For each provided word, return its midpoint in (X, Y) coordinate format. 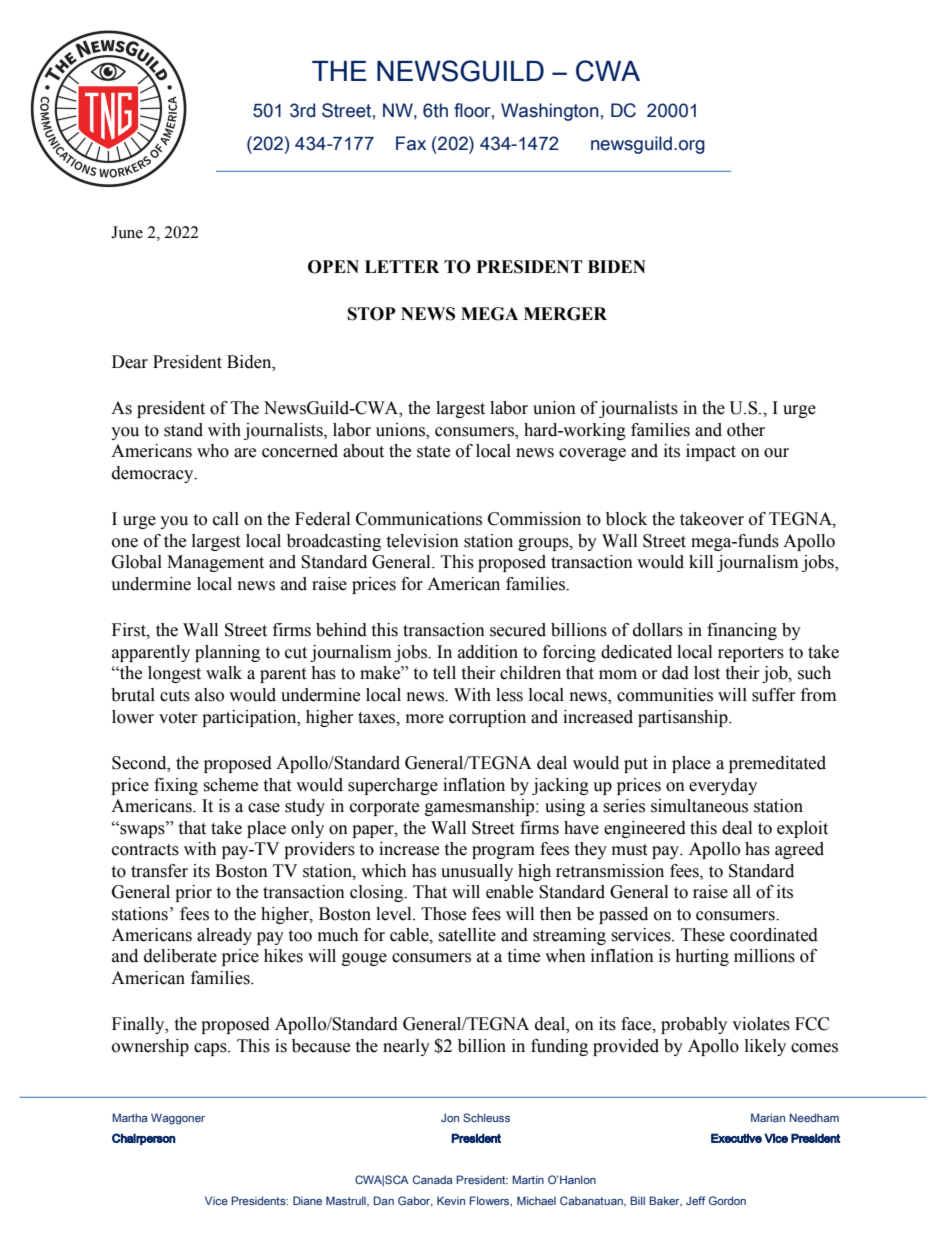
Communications (419, 519)
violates (761, 1024)
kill (701, 561)
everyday (723, 786)
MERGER (565, 314)
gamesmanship (481, 807)
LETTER (402, 266)
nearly (406, 1047)
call (226, 519)
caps (211, 1049)
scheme (230, 785)
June (127, 232)
